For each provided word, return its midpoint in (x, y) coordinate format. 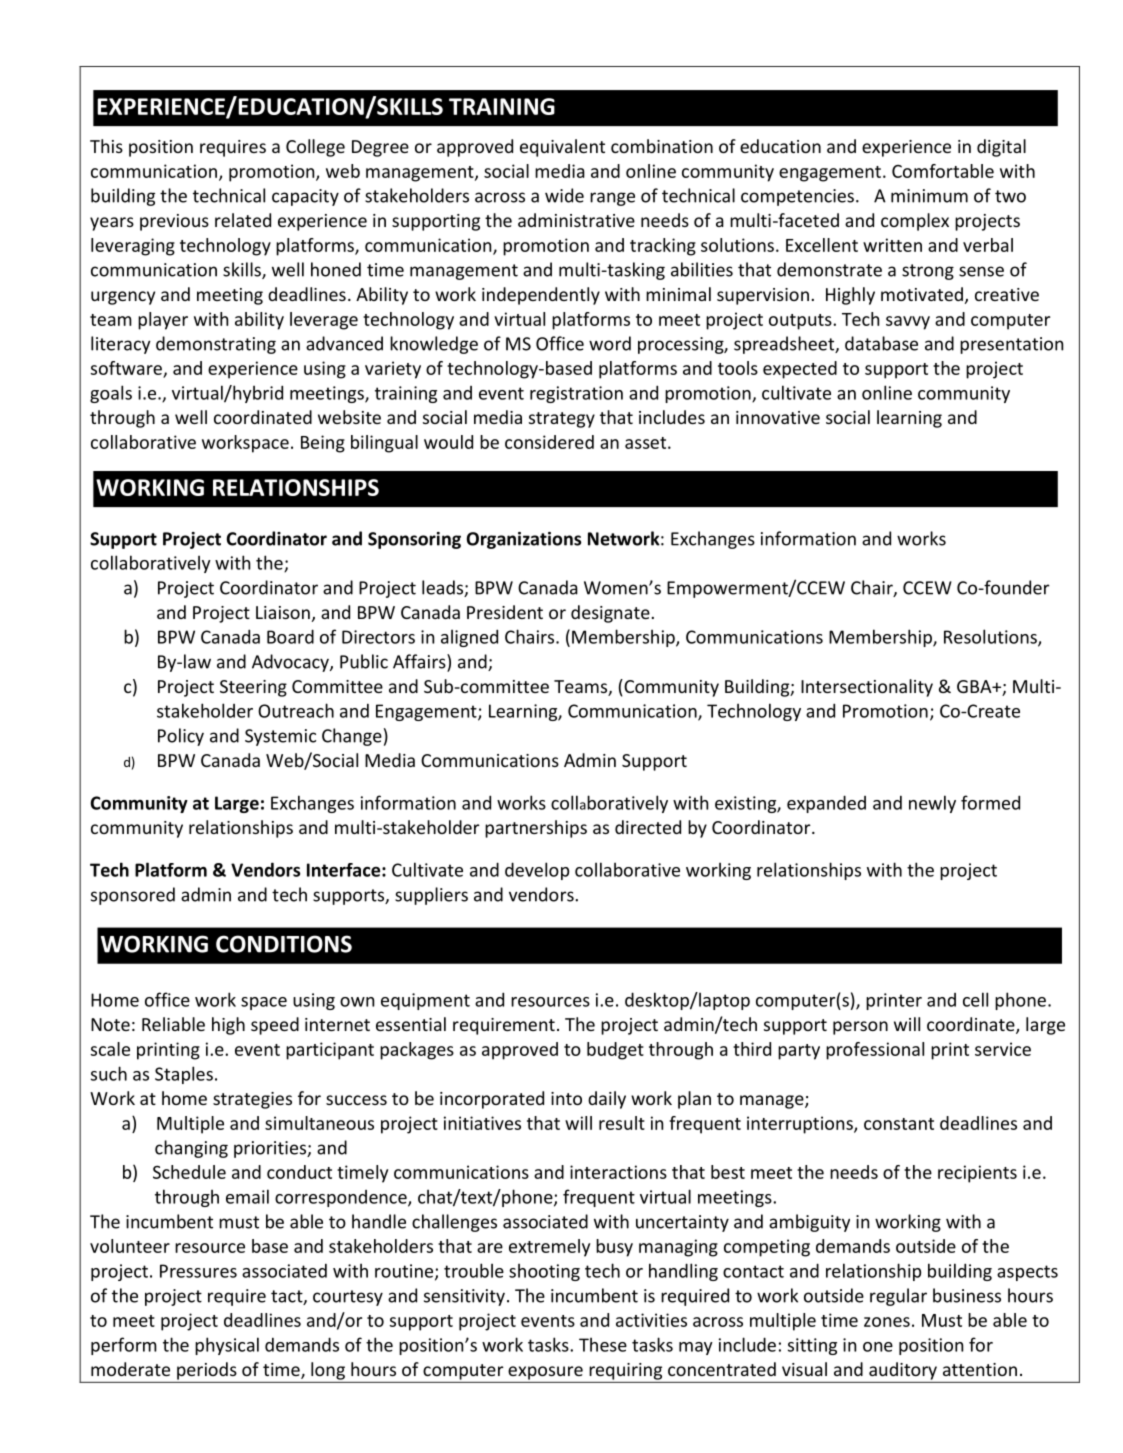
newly (932, 804)
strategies (252, 1100)
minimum (929, 196)
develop (537, 871)
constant (899, 1124)
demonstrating (216, 345)
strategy (562, 420)
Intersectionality (867, 688)
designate (610, 614)
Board (290, 636)
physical (227, 1346)
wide (564, 195)
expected (800, 370)
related (243, 220)
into (566, 1098)
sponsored (133, 896)
